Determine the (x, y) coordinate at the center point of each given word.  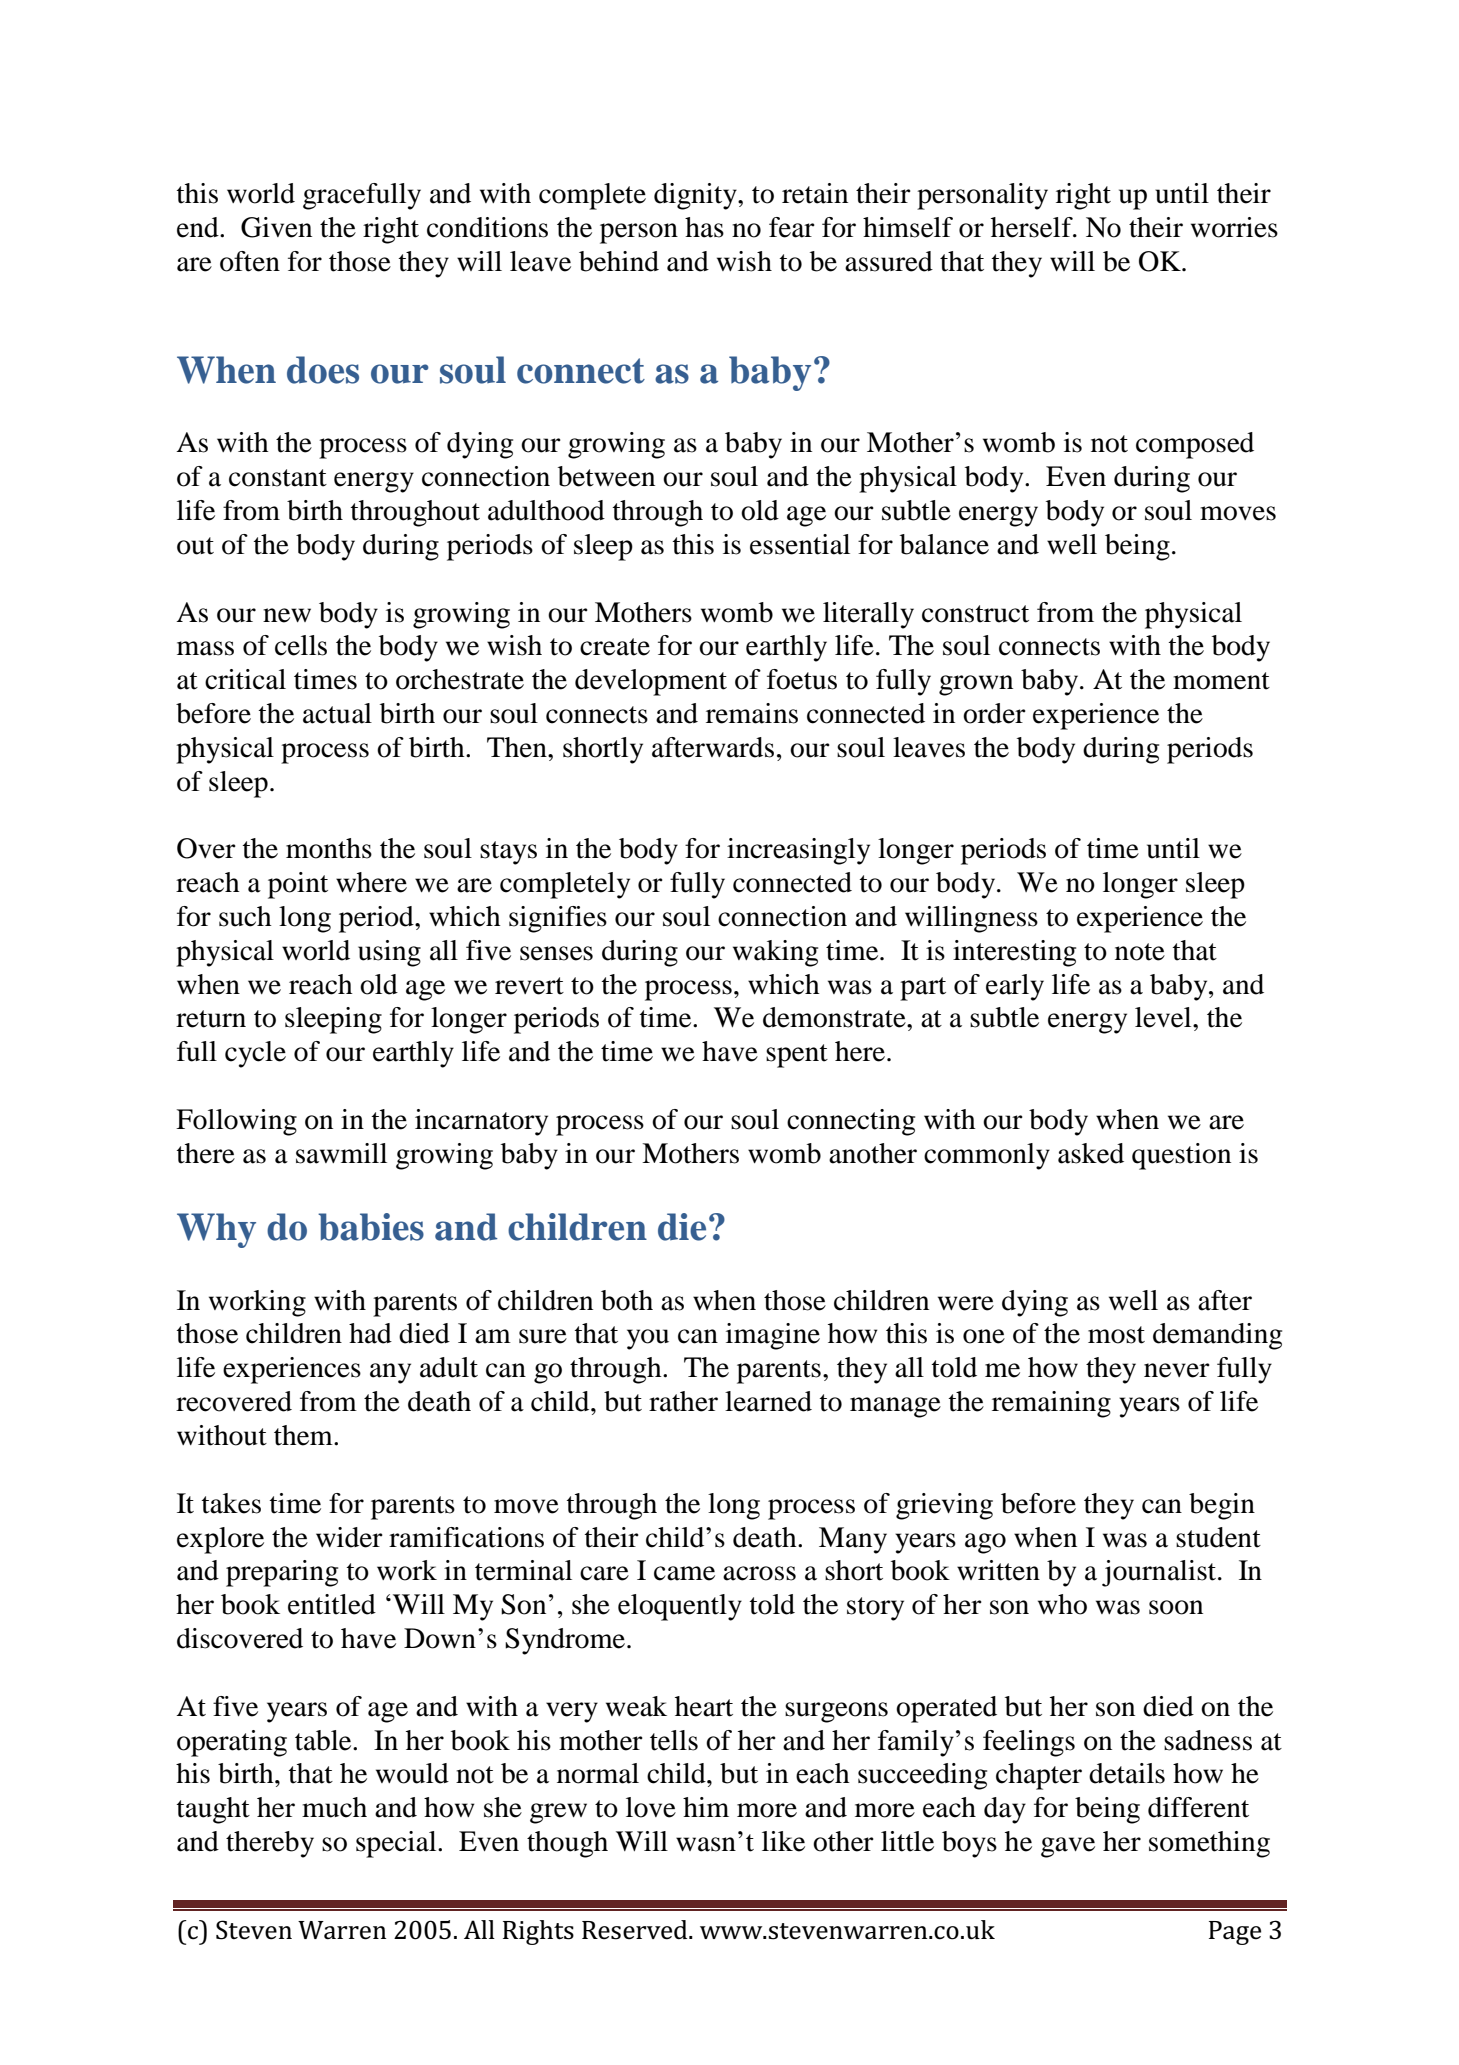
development (651, 682)
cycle (255, 1054)
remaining (1051, 1404)
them (304, 1435)
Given (276, 227)
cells (301, 645)
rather (683, 1401)
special (397, 1844)
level (1164, 1017)
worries (1234, 227)
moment (1221, 681)
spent (797, 1056)
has (704, 227)
